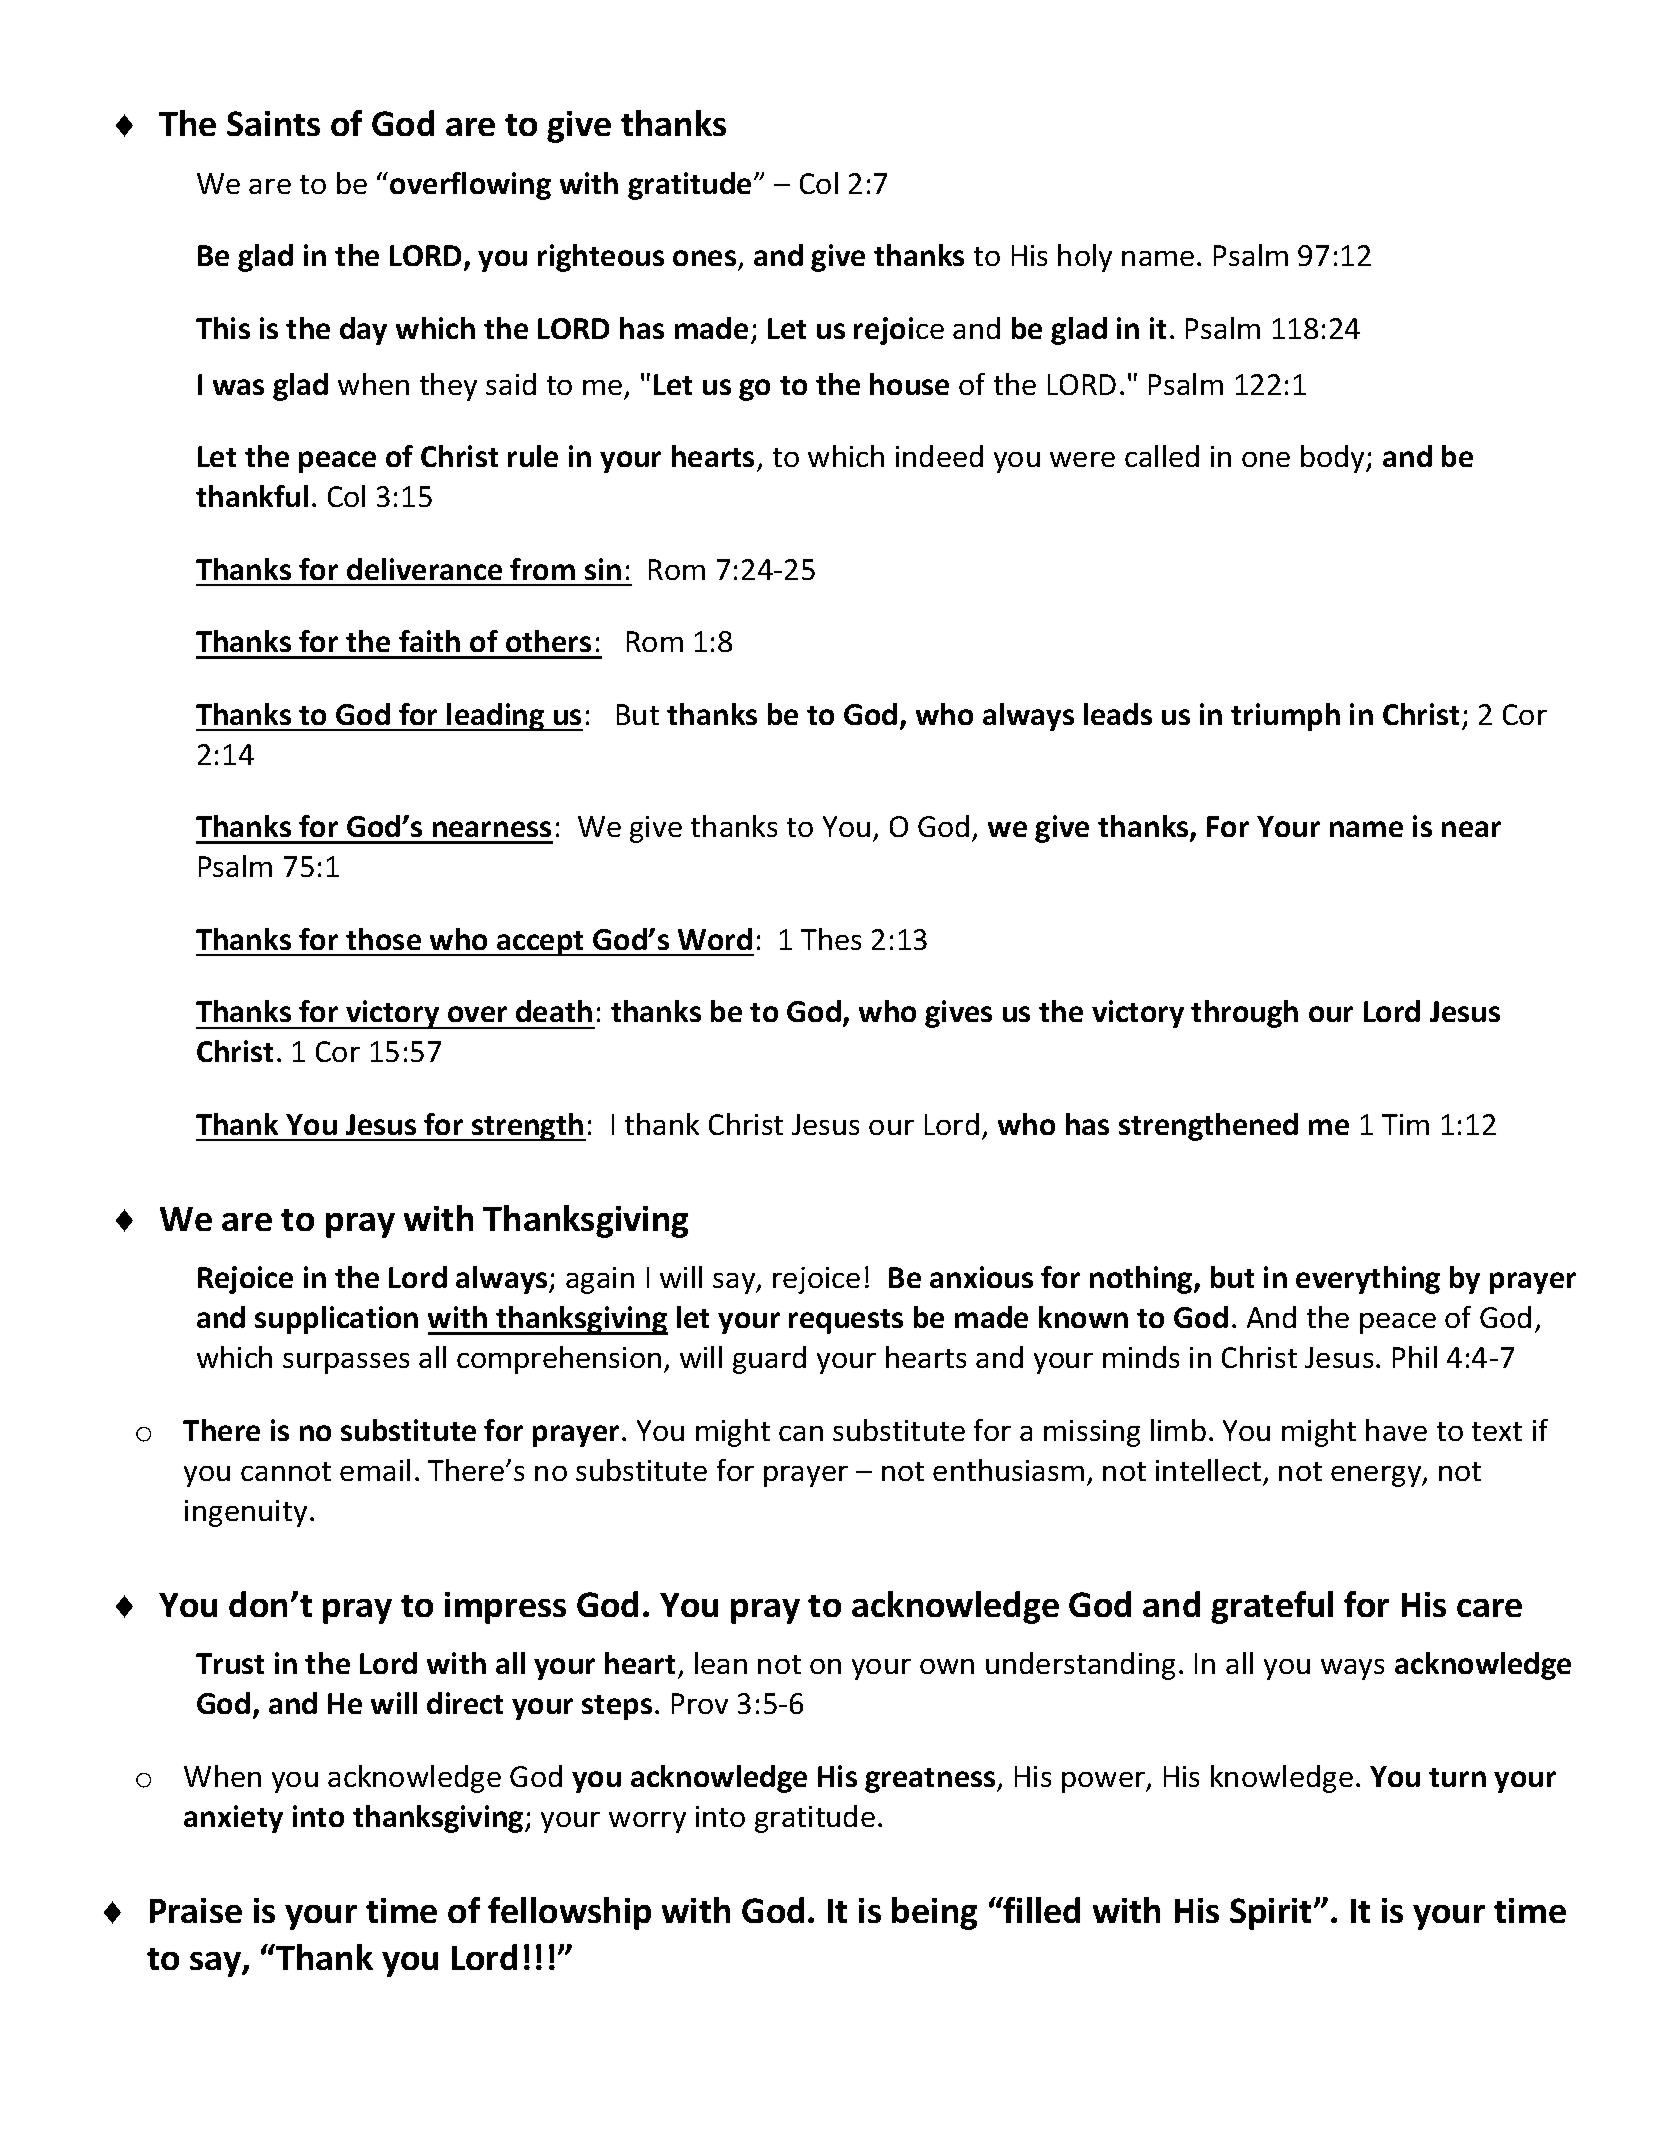  Describe the element at coordinates (704, 258) in the screenshot. I see `ones` at that location.
